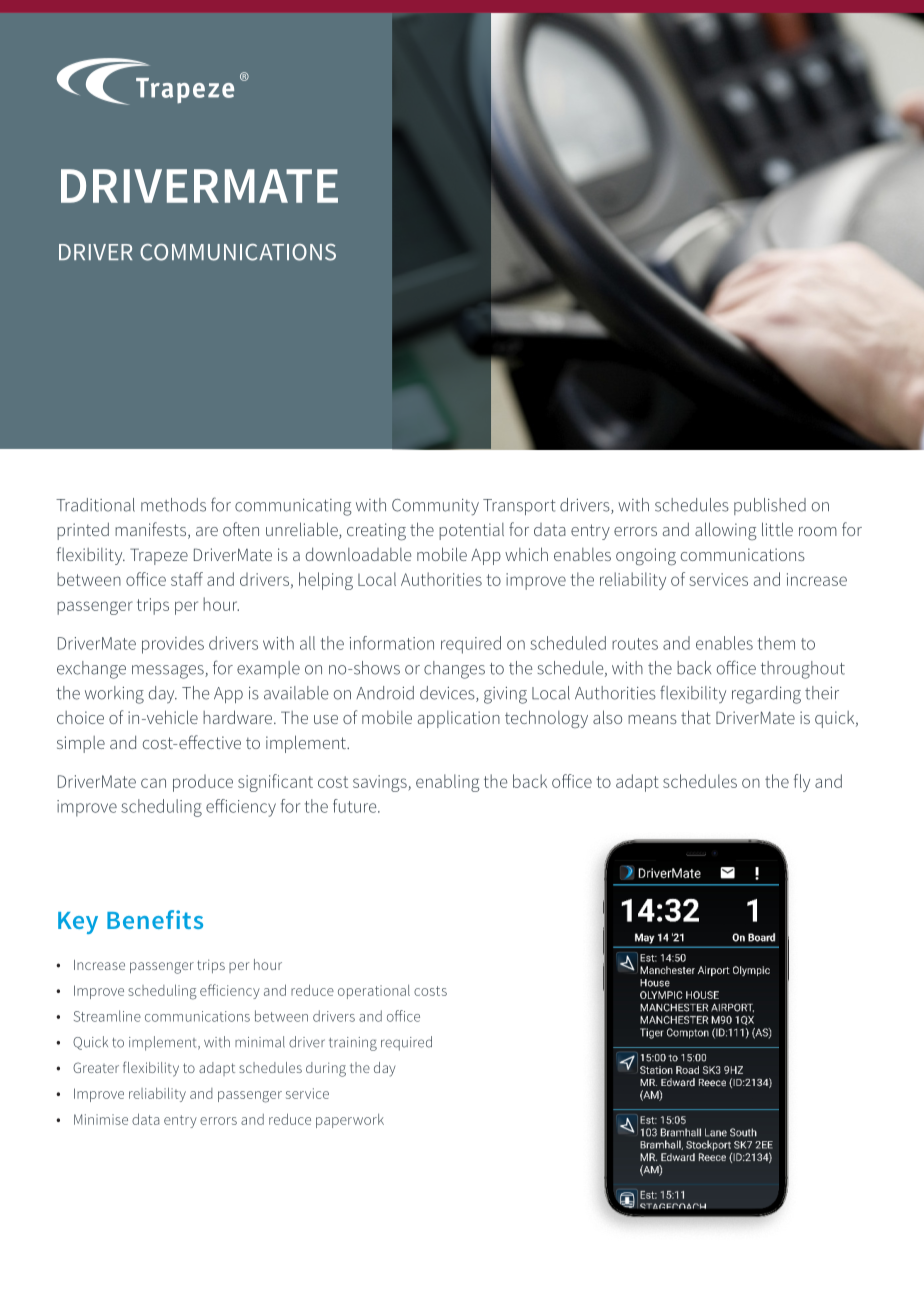 This screenshot has width=924, height=1308. I want to click on fly, so click(802, 783).
